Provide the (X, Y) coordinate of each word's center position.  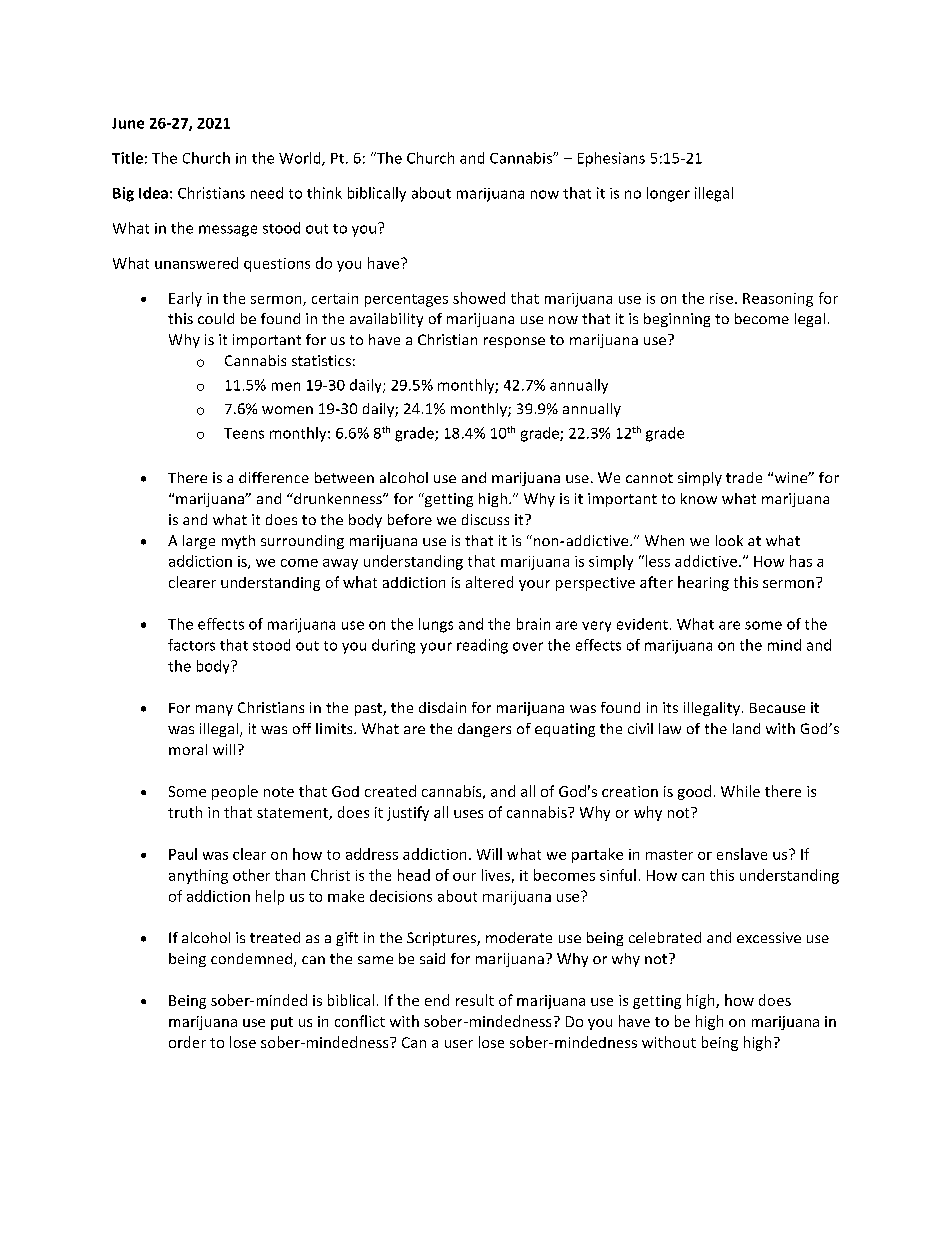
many (214, 710)
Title (127, 158)
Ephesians (611, 159)
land (746, 728)
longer (668, 194)
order (187, 1042)
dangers (484, 730)
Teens (244, 433)
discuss (485, 519)
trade (744, 477)
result (475, 1000)
